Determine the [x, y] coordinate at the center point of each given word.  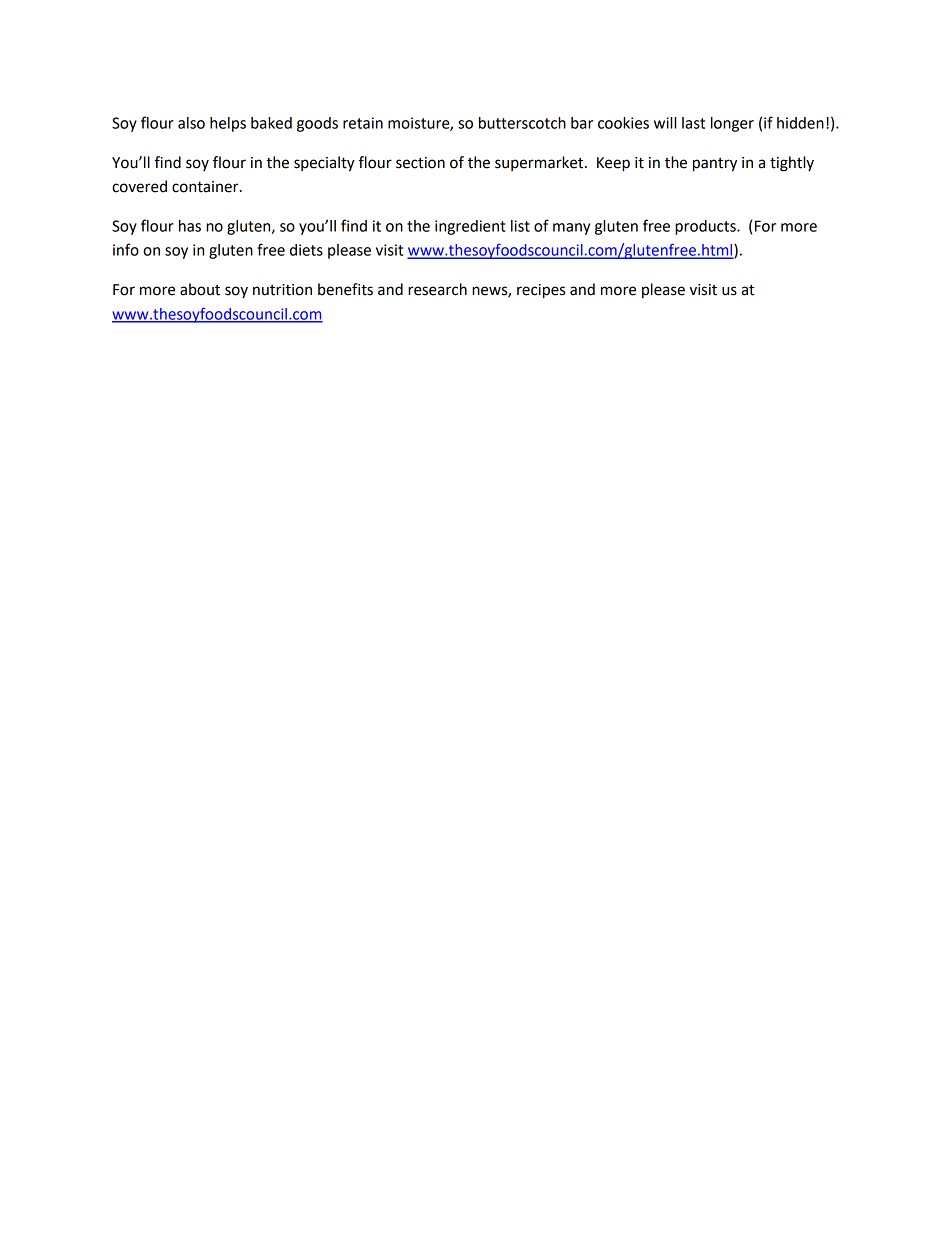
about [200, 289]
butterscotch [522, 123]
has [190, 226]
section [420, 163]
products [706, 227]
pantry [715, 165]
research [437, 289]
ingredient [470, 227]
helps [228, 124]
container [206, 187]
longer [732, 124]
